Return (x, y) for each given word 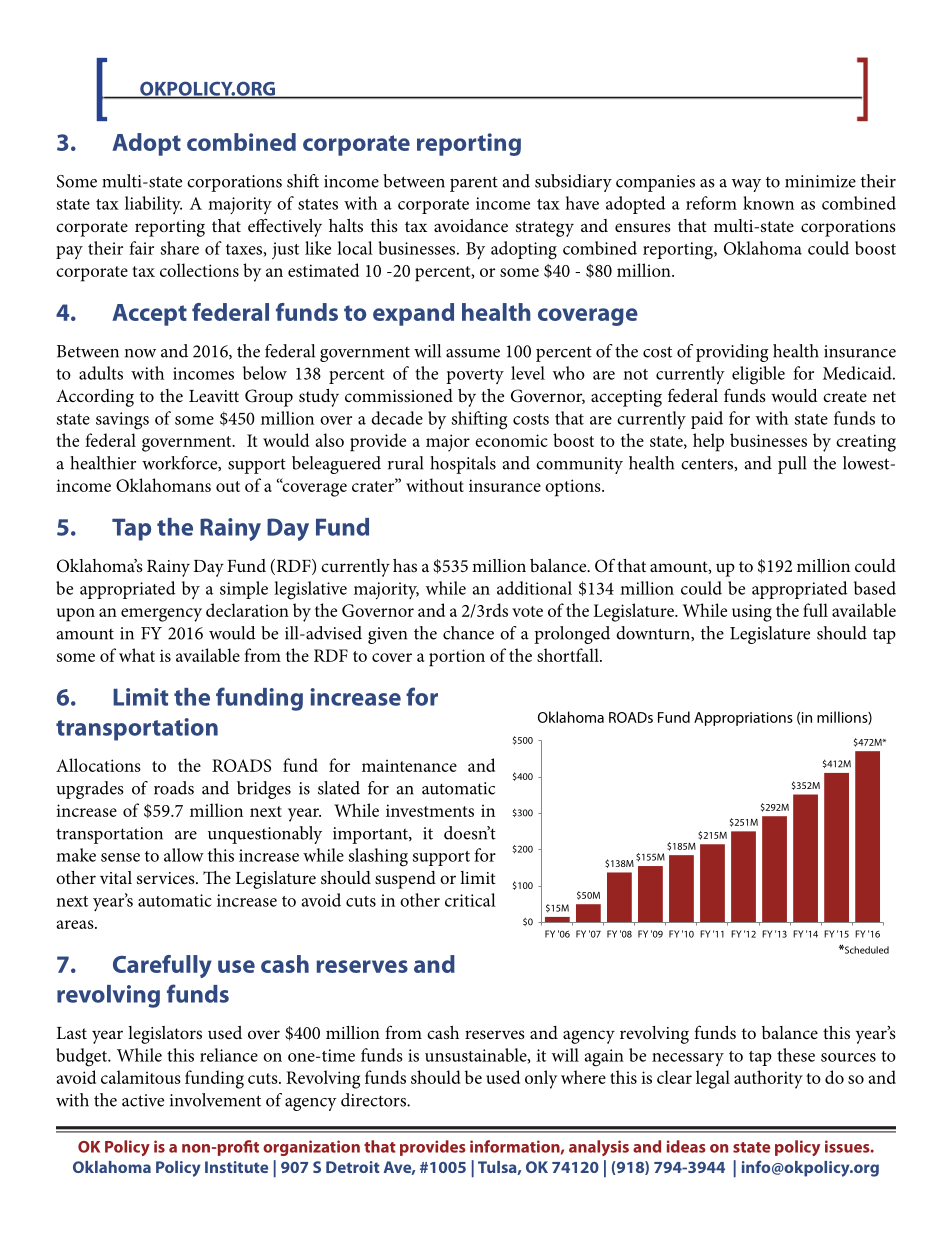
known (768, 203)
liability (153, 205)
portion (457, 658)
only (541, 1079)
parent (474, 184)
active (143, 1100)
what (137, 655)
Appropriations (743, 719)
